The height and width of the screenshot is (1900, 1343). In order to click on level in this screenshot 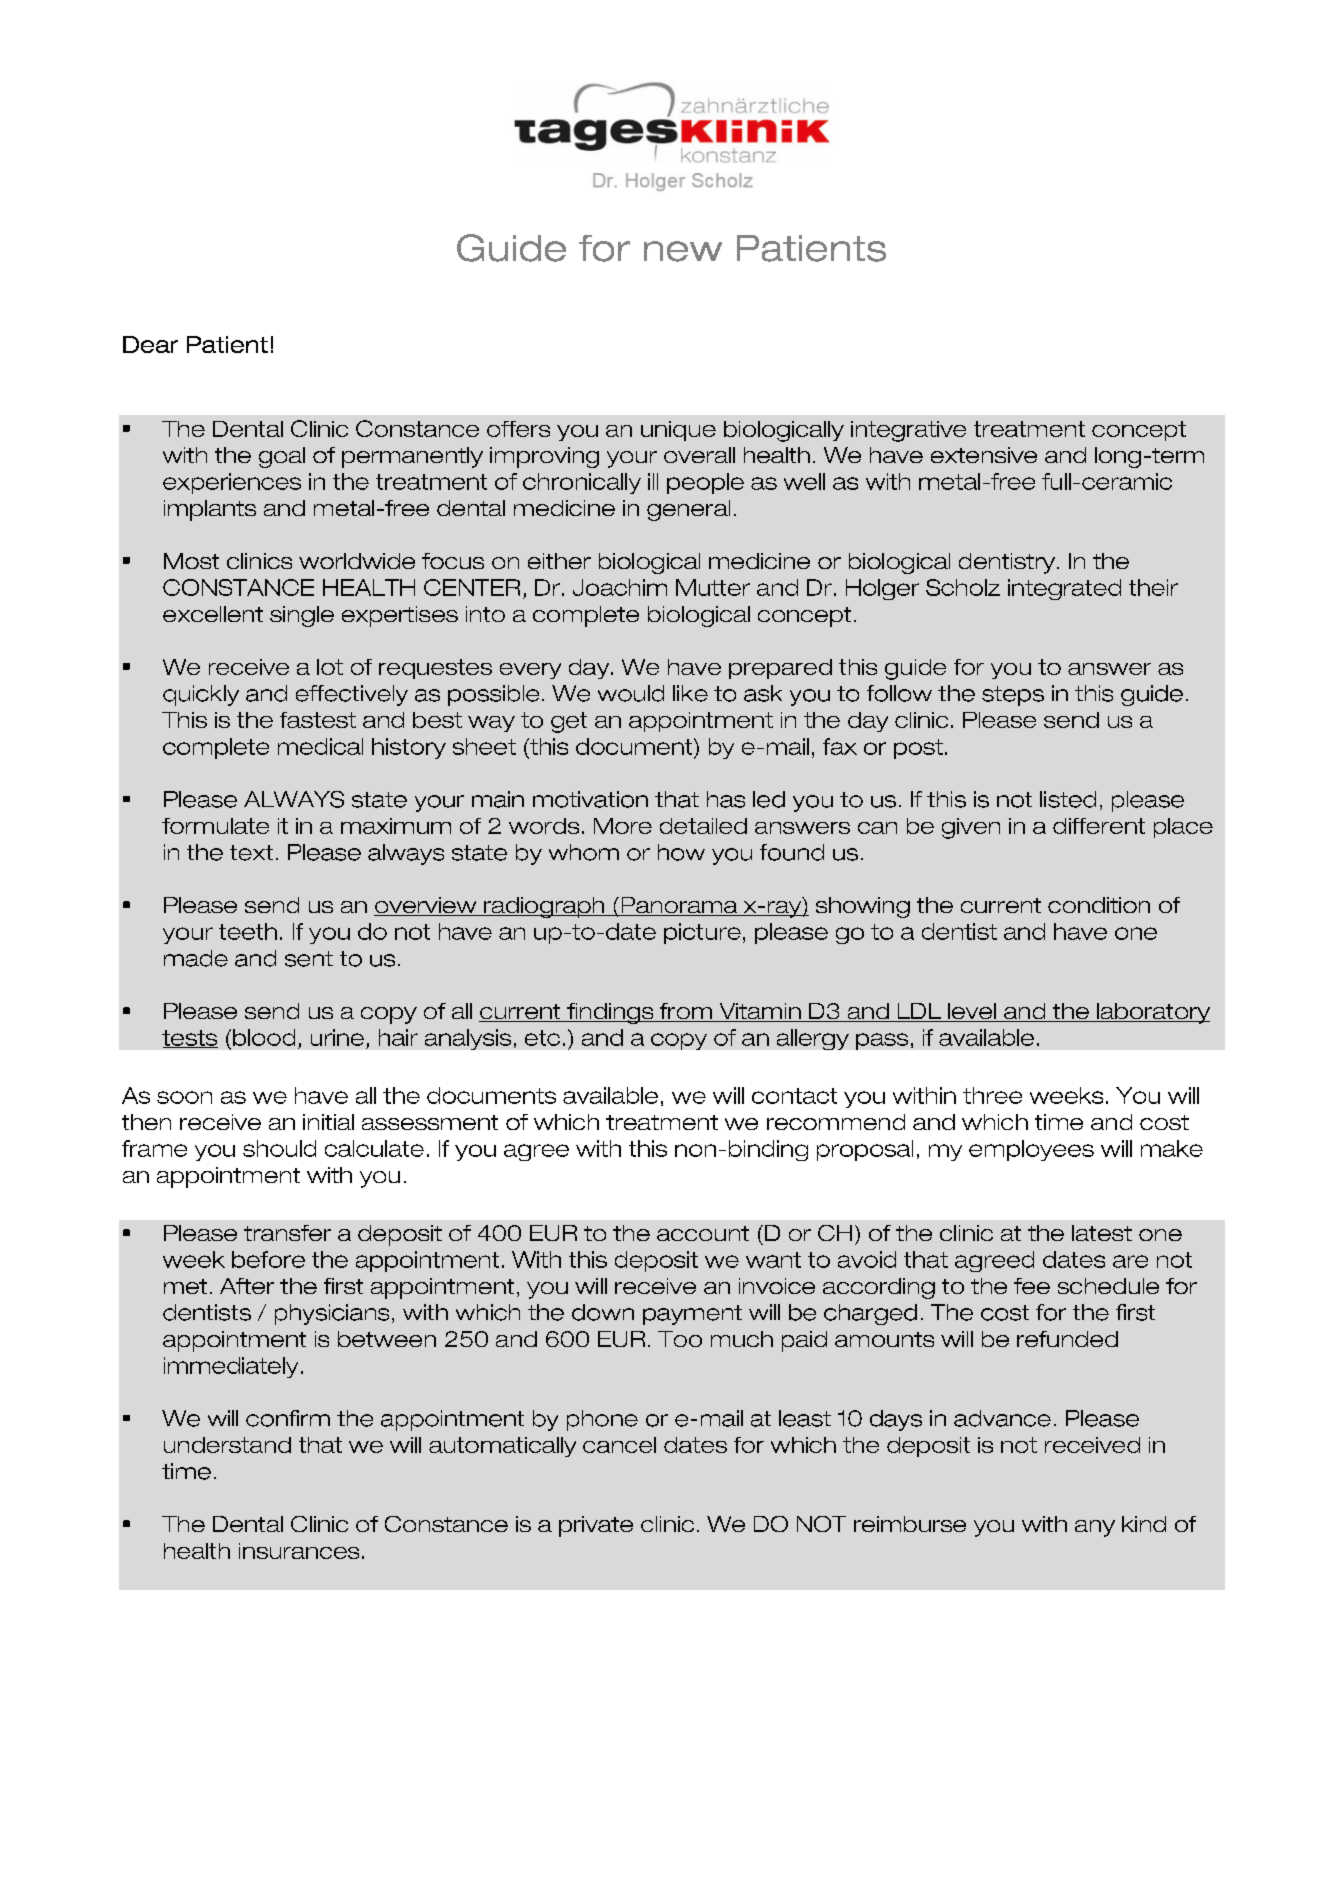, I will do `click(972, 1012)`.
